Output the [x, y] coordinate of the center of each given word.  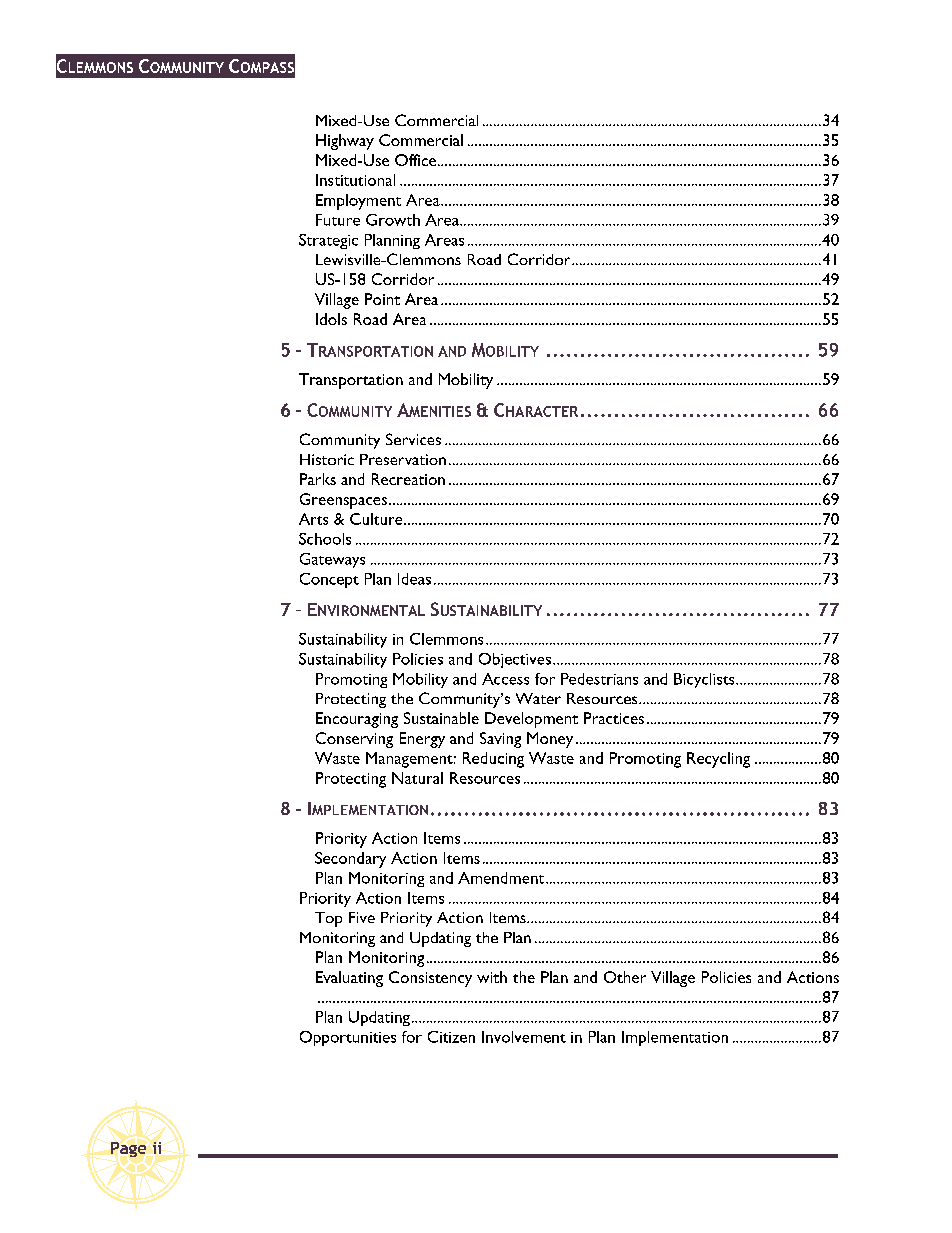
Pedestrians [599, 679]
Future [338, 220]
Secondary [350, 860]
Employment [358, 202]
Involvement [524, 1037]
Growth [393, 220]
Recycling [718, 760]
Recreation [408, 479]
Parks [318, 479]
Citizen [451, 1037]
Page [128, 1149]
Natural [417, 778]
